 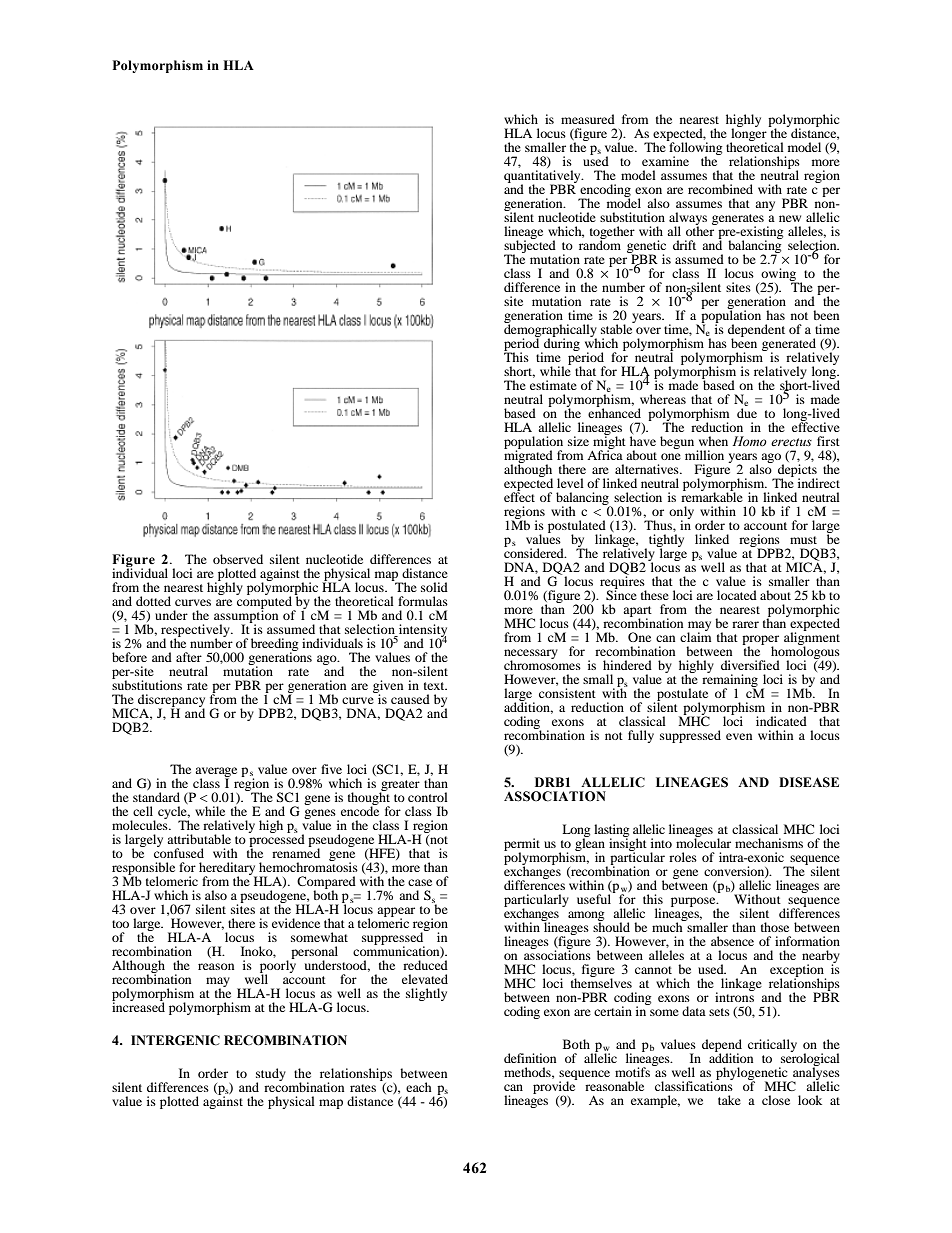 I want to click on attributable, so click(x=199, y=839).
